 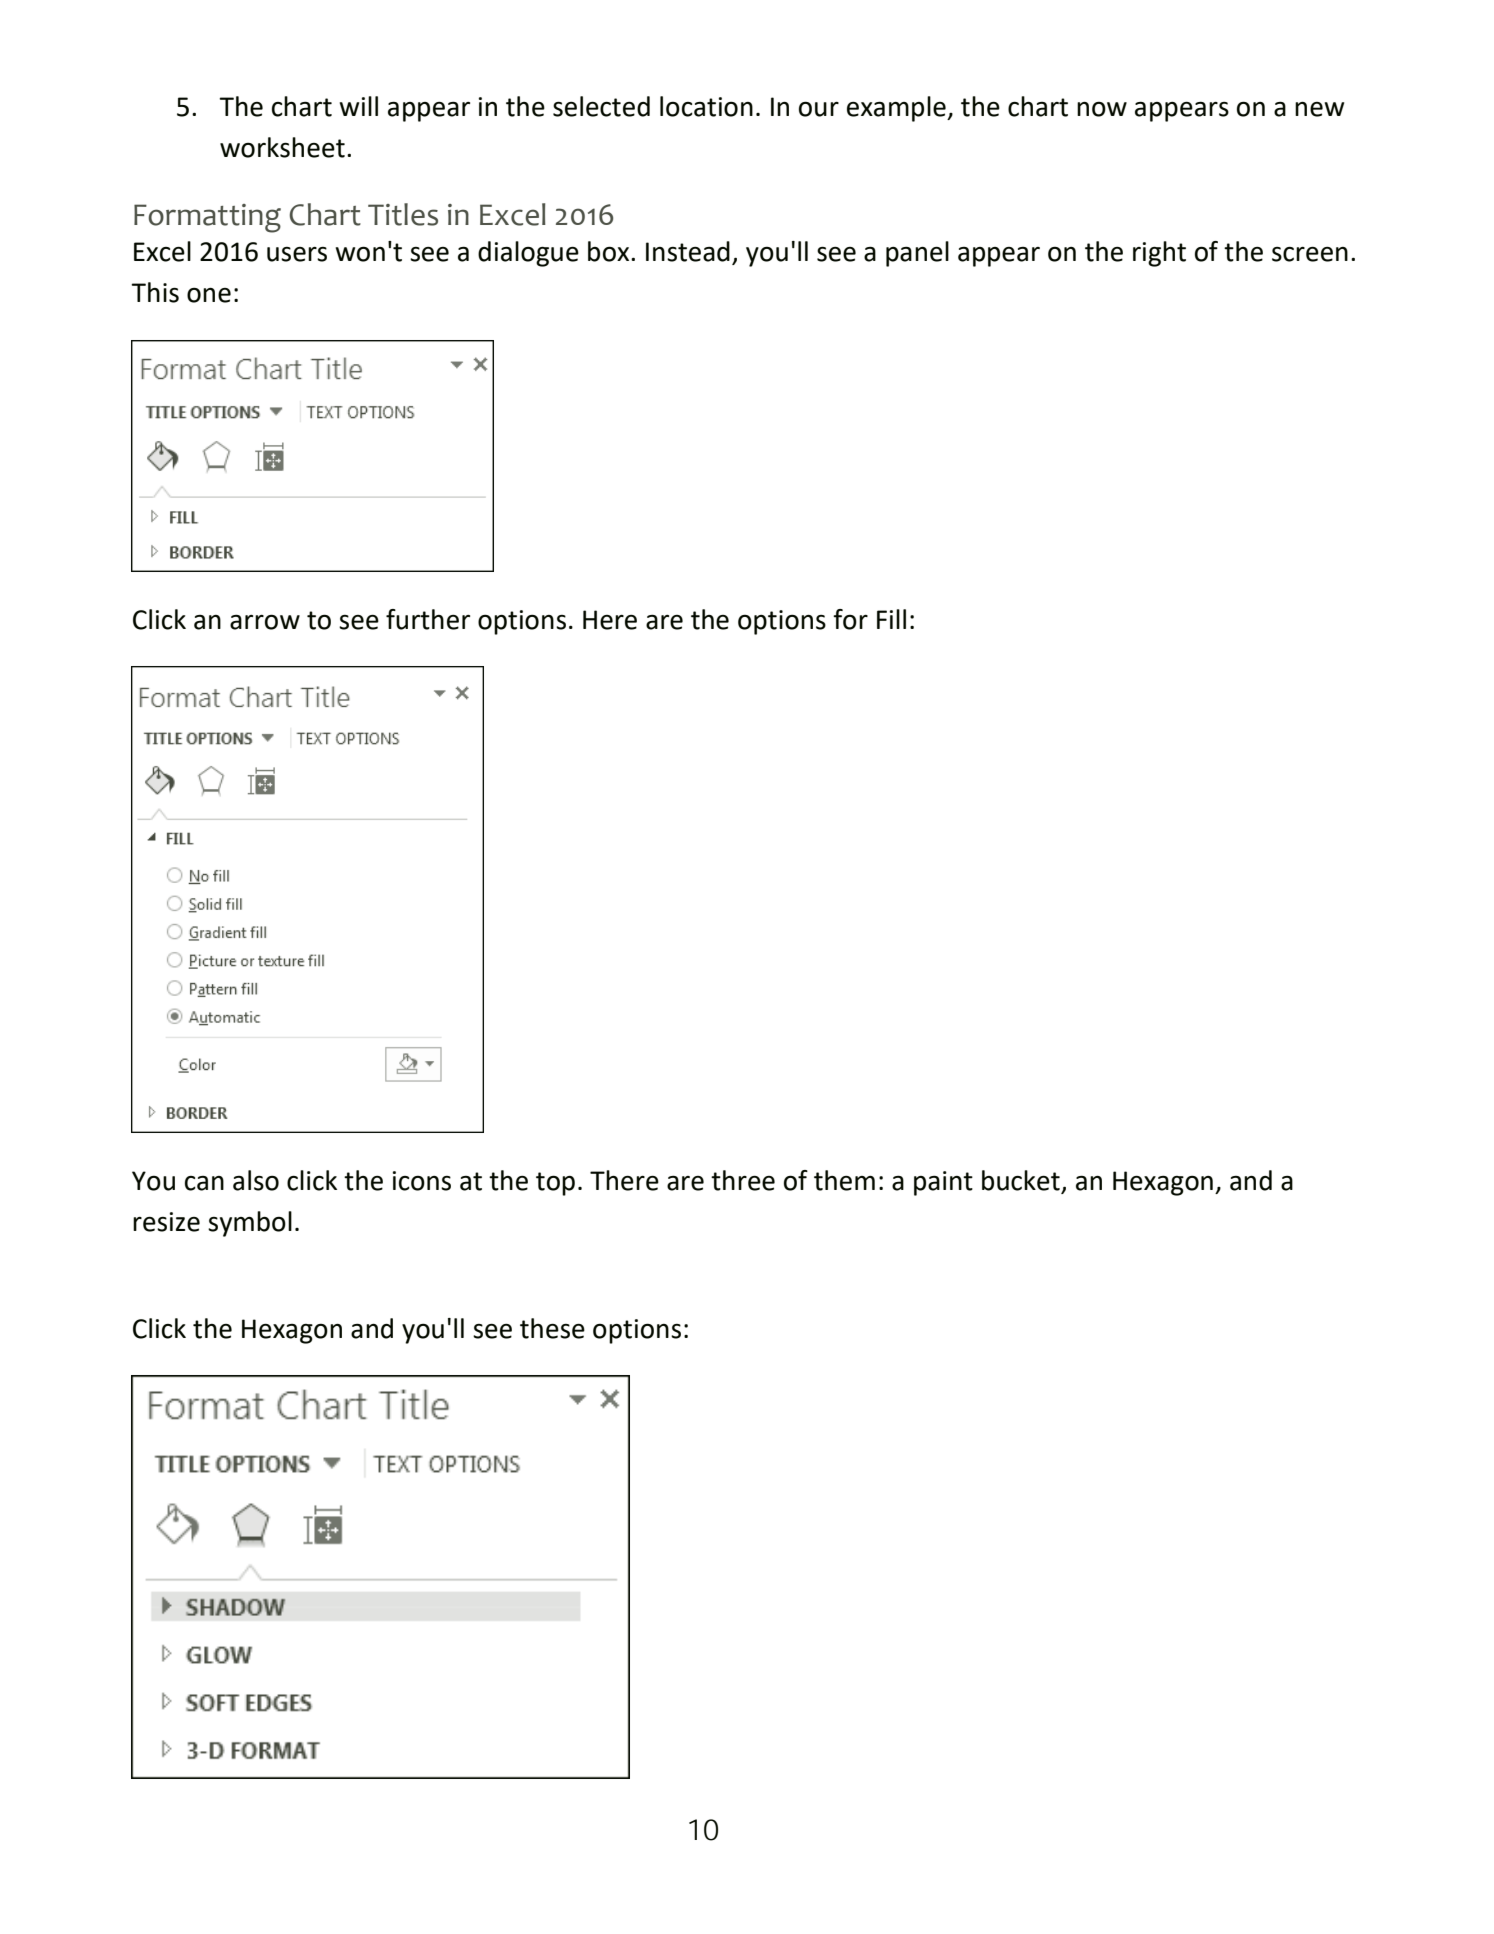 What do you see at coordinates (943, 1183) in the screenshot?
I see `paint` at bounding box center [943, 1183].
